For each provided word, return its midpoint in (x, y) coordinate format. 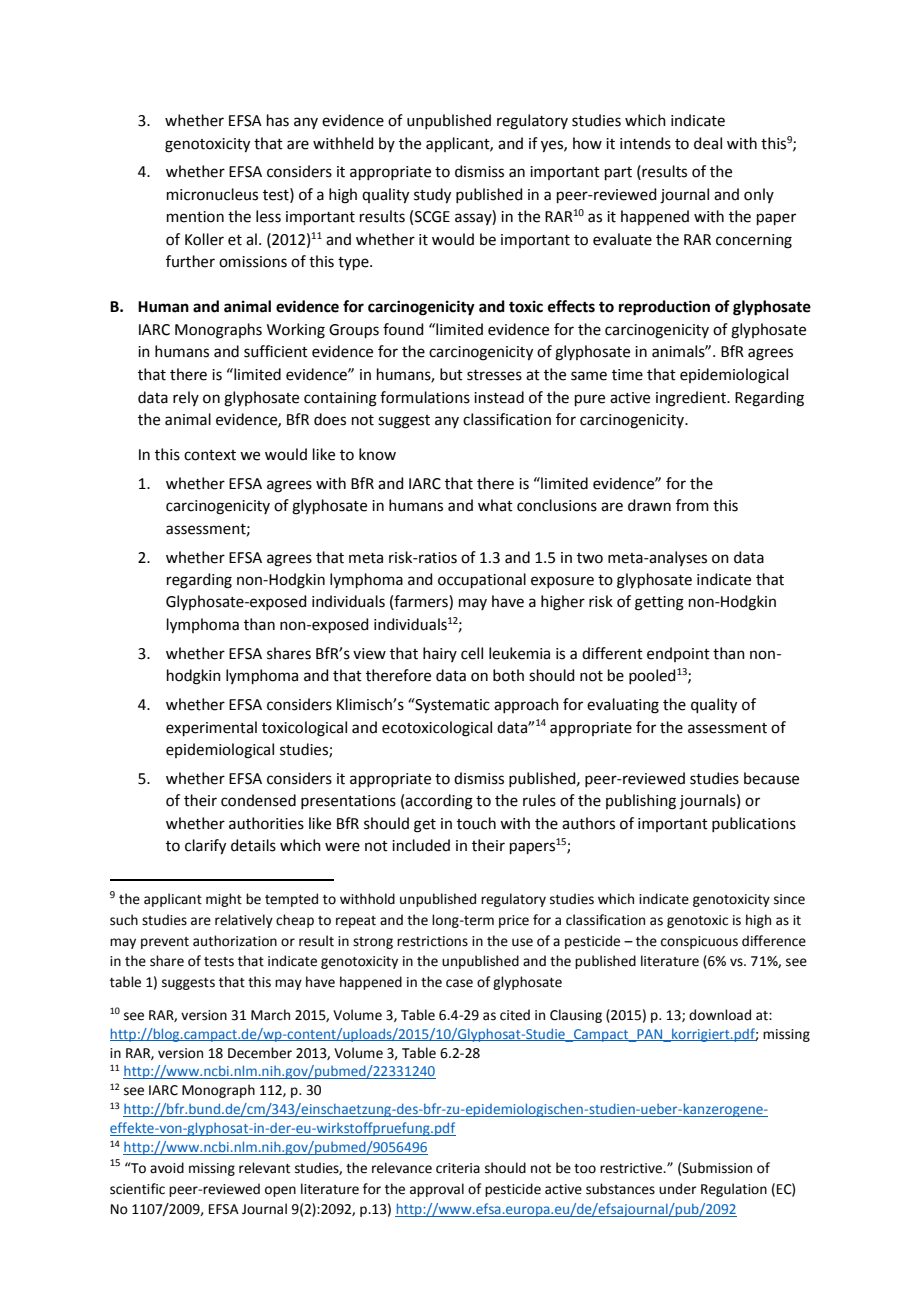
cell (472, 653)
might (224, 900)
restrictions (432, 941)
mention (195, 217)
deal (708, 143)
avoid (167, 1168)
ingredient (692, 399)
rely (186, 398)
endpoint (678, 654)
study (432, 196)
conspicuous (699, 942)
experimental (211, 728)
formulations (425, 397)
